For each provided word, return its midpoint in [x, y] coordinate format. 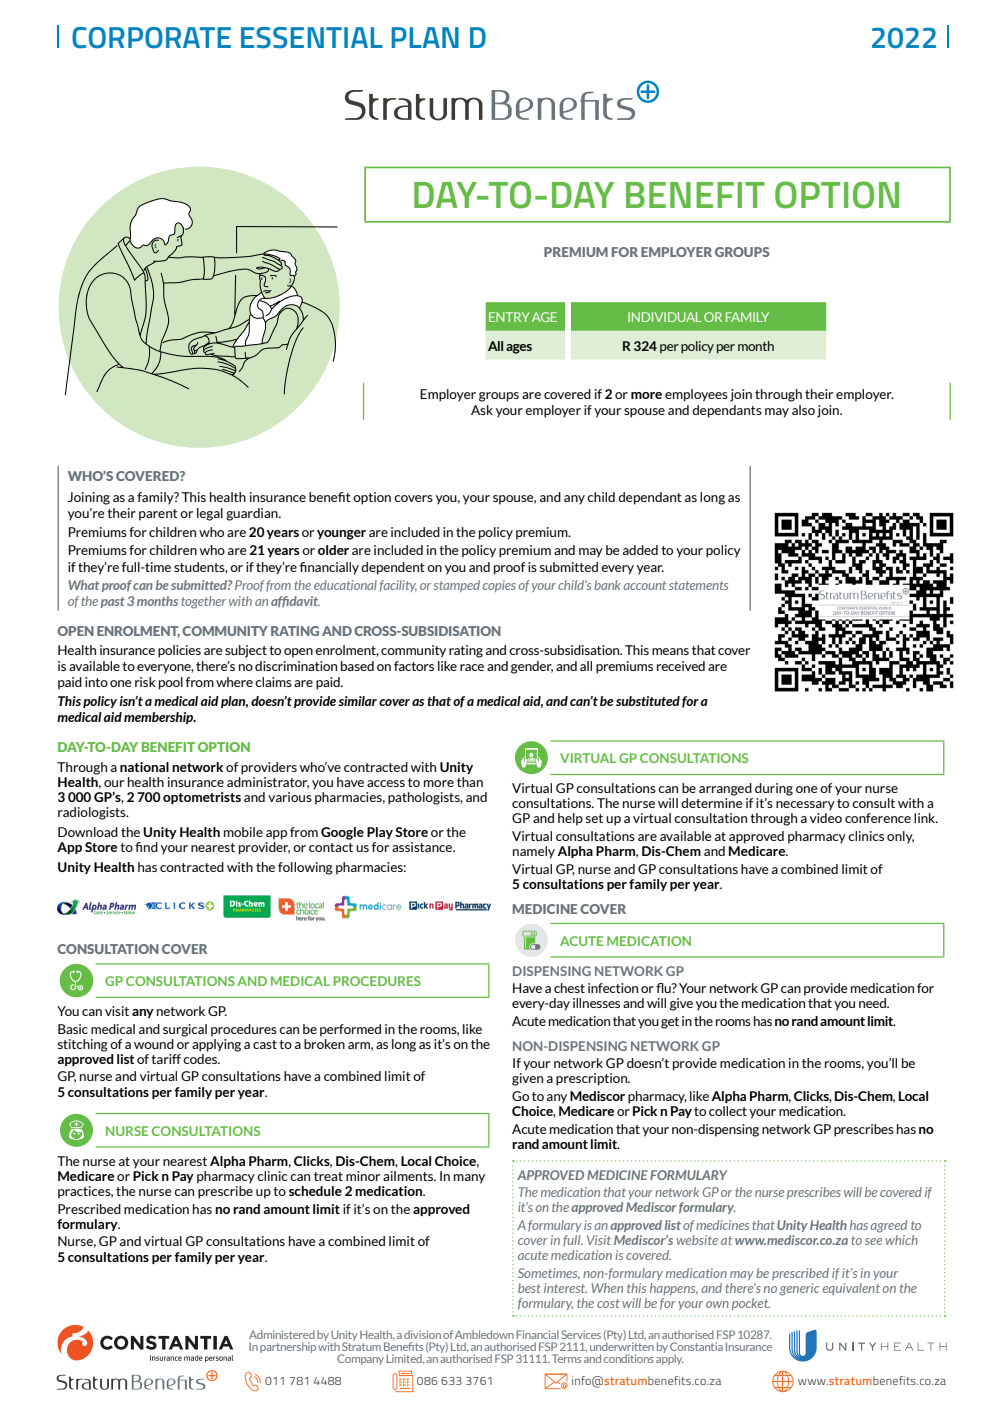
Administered [282, 1334]
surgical [185, 1030]
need [874, 1003]
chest [569, 988]
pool [171, 683]
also [803, 410]
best [529, 1288]
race [472, 667]
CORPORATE [151, 38]
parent [158, 515]
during [774, 789]
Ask [482, 410]
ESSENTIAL [312, 38]
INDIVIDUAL [665, 317]
